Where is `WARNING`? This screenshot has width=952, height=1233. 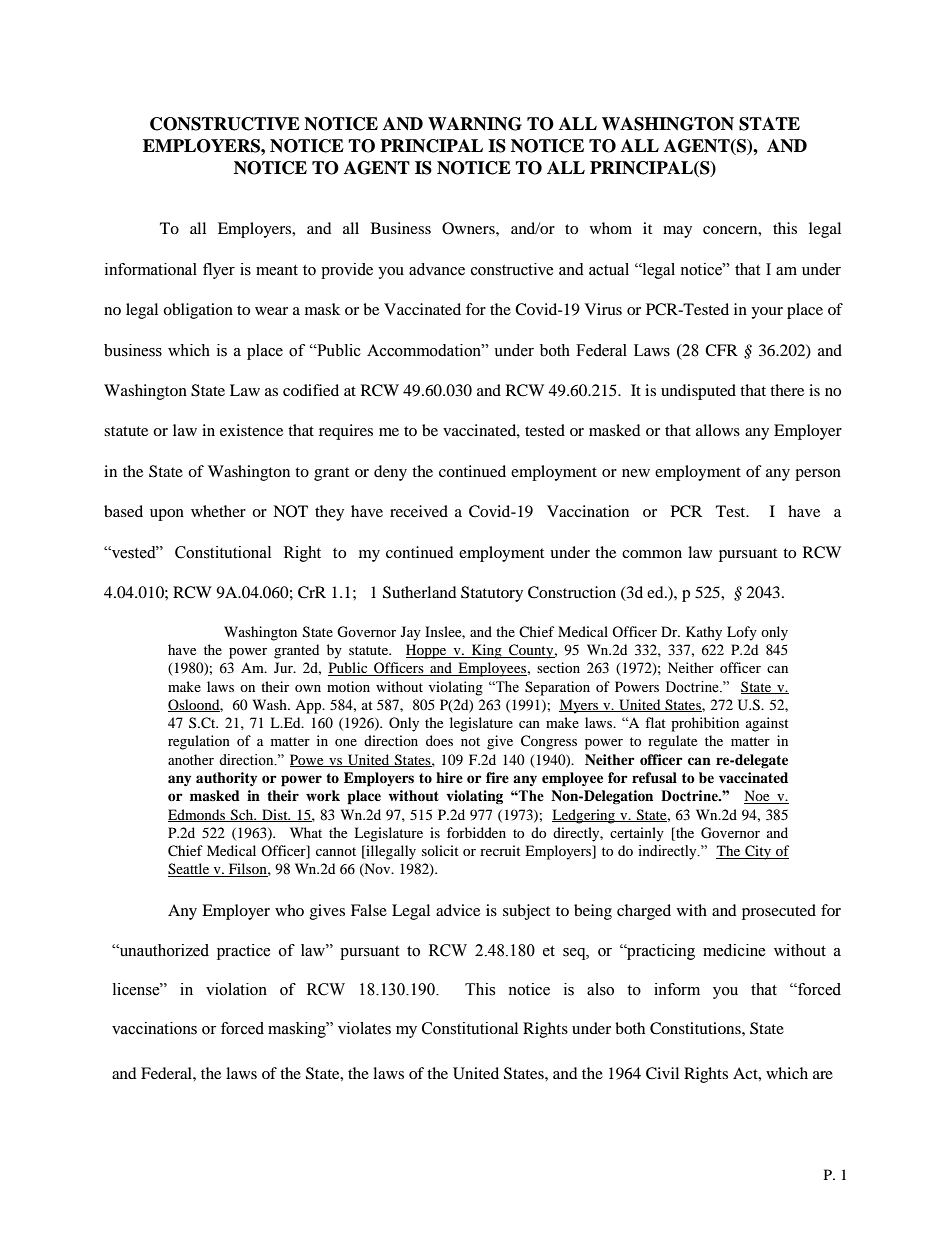
WARNING is located at coordinates (475, 124).
